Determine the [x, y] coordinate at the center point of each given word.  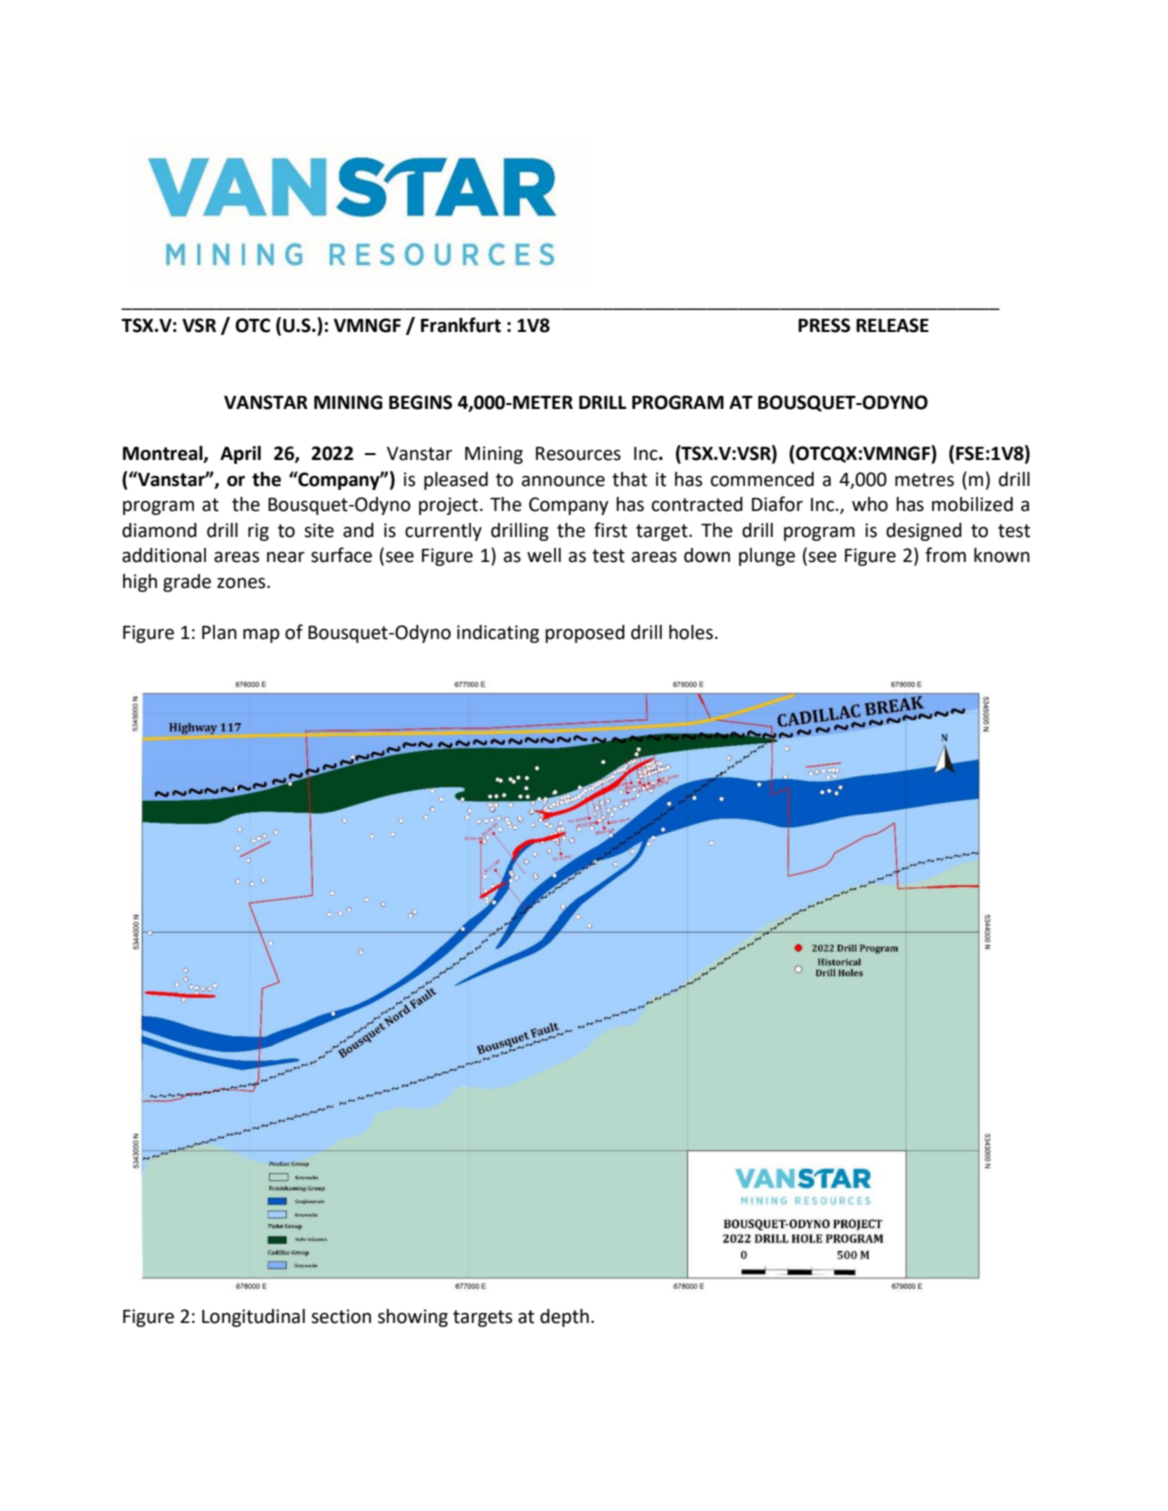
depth [564, 1318]
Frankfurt [461, 325]
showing [413, 1318]
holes [691, 632]
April [240, 455]
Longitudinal [253, 1318]
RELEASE [892, 325]
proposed [585, 634]
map [261, 636]
